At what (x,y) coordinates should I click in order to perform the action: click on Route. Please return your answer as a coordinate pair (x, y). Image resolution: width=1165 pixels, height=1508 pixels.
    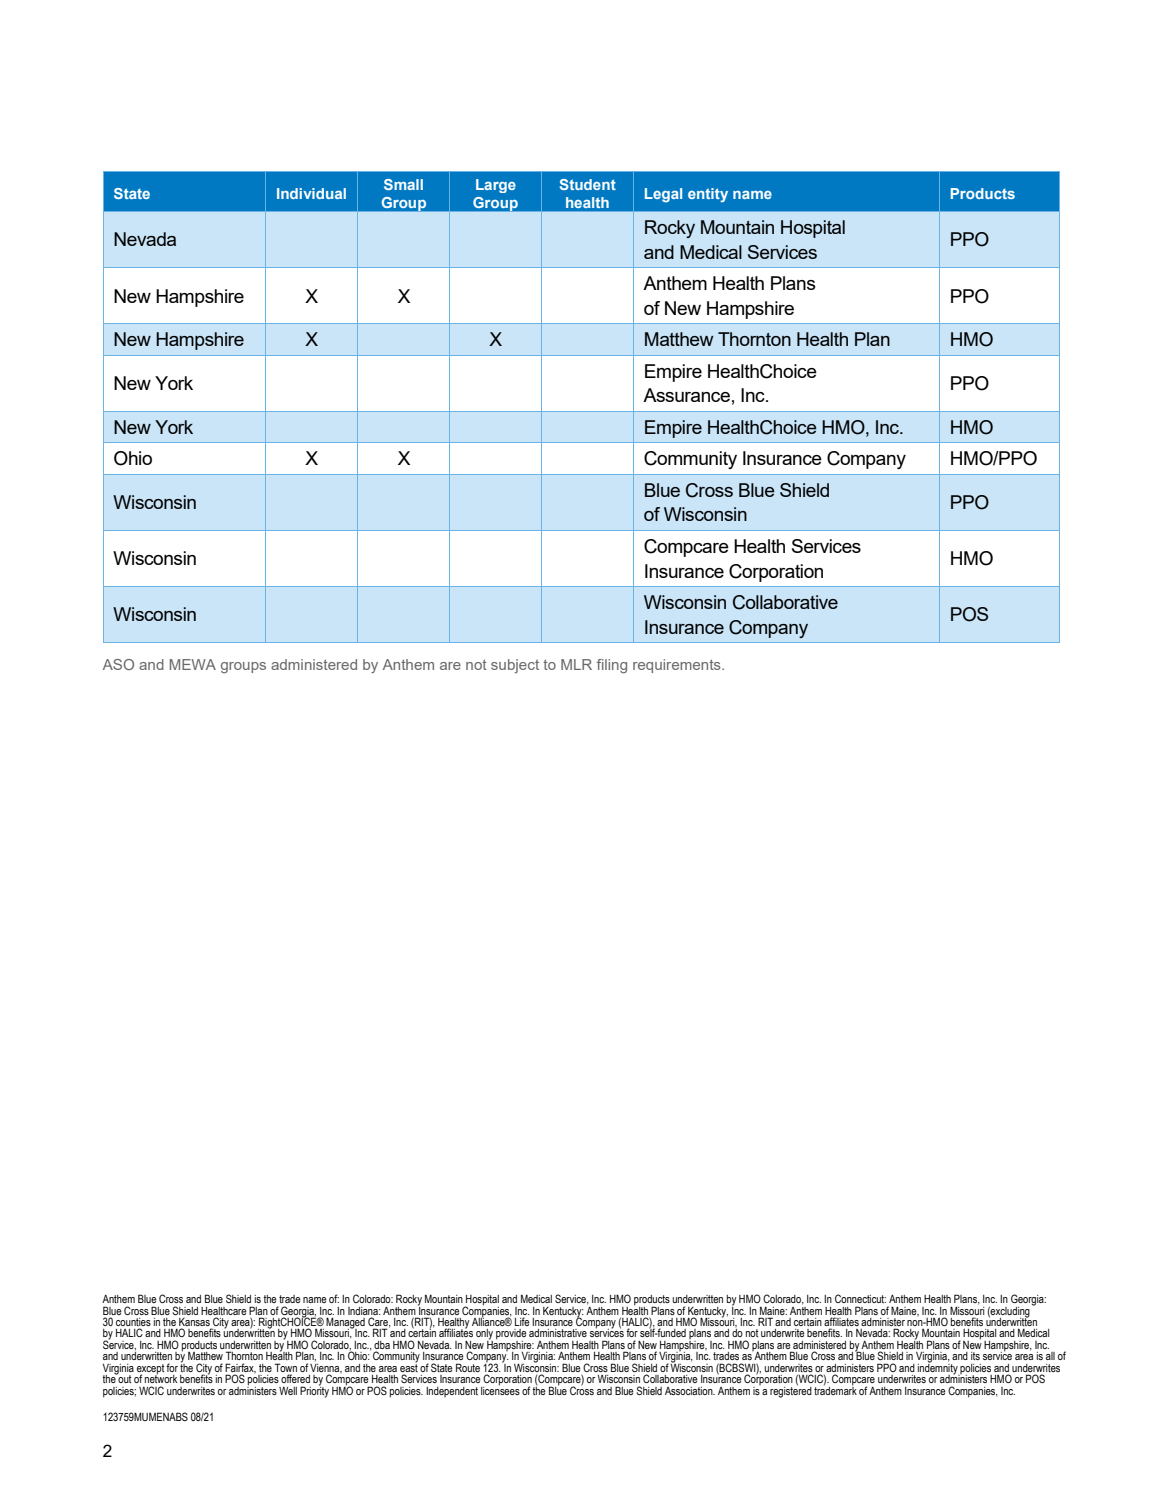
    Looking at the image, I should click on (468, 1367).
